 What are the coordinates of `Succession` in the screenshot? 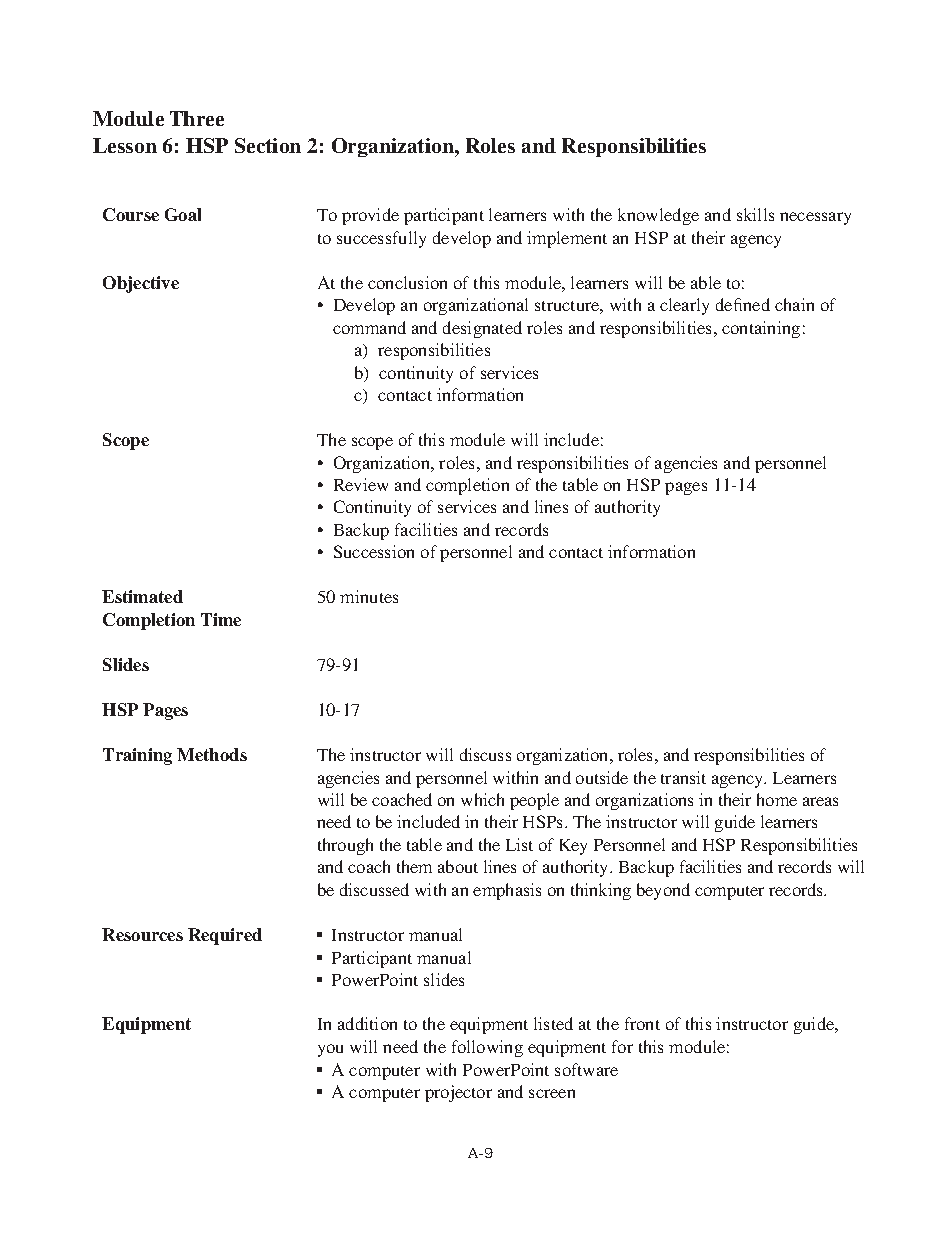 It's located at (374, 551).
